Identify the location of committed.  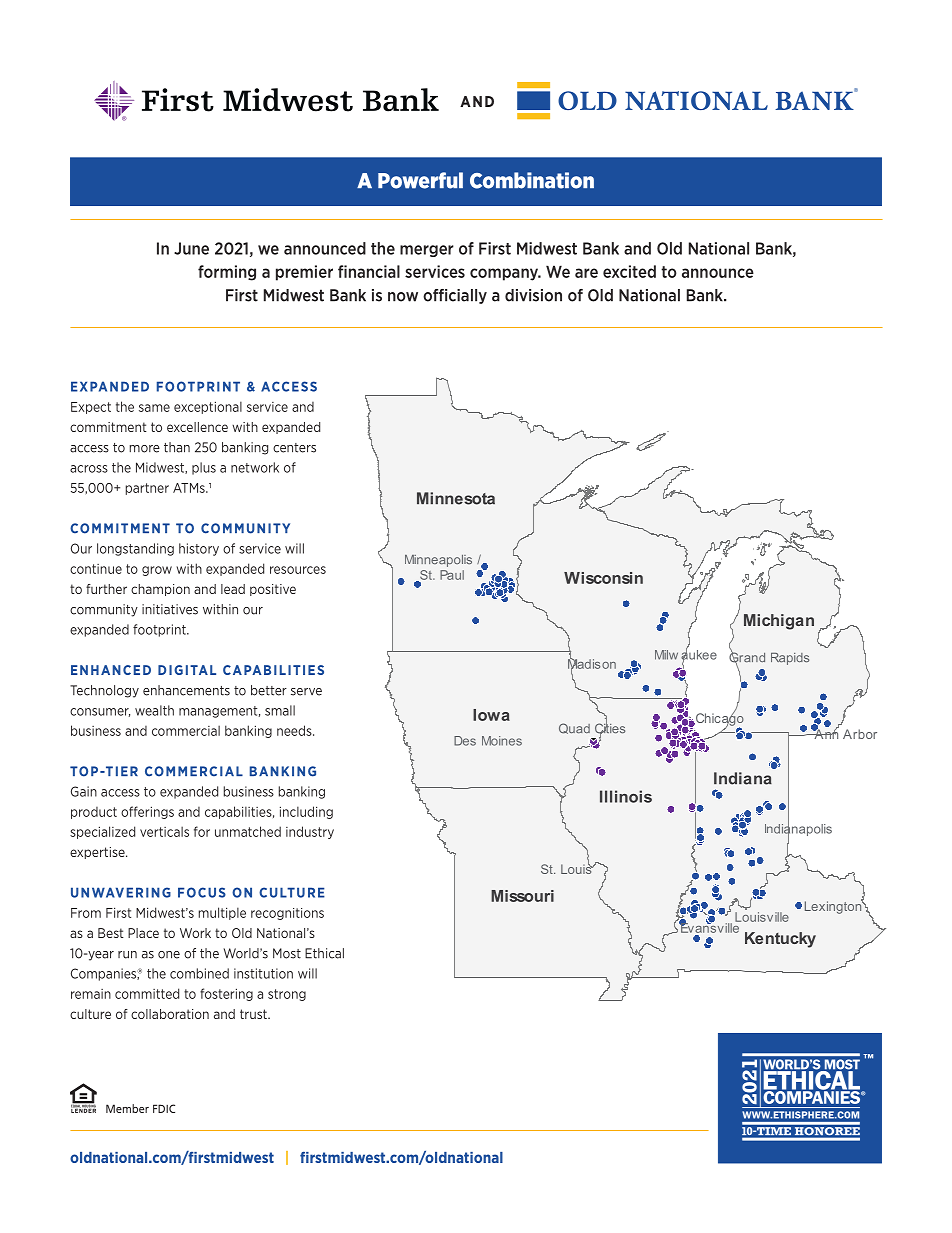
(147, 993).
